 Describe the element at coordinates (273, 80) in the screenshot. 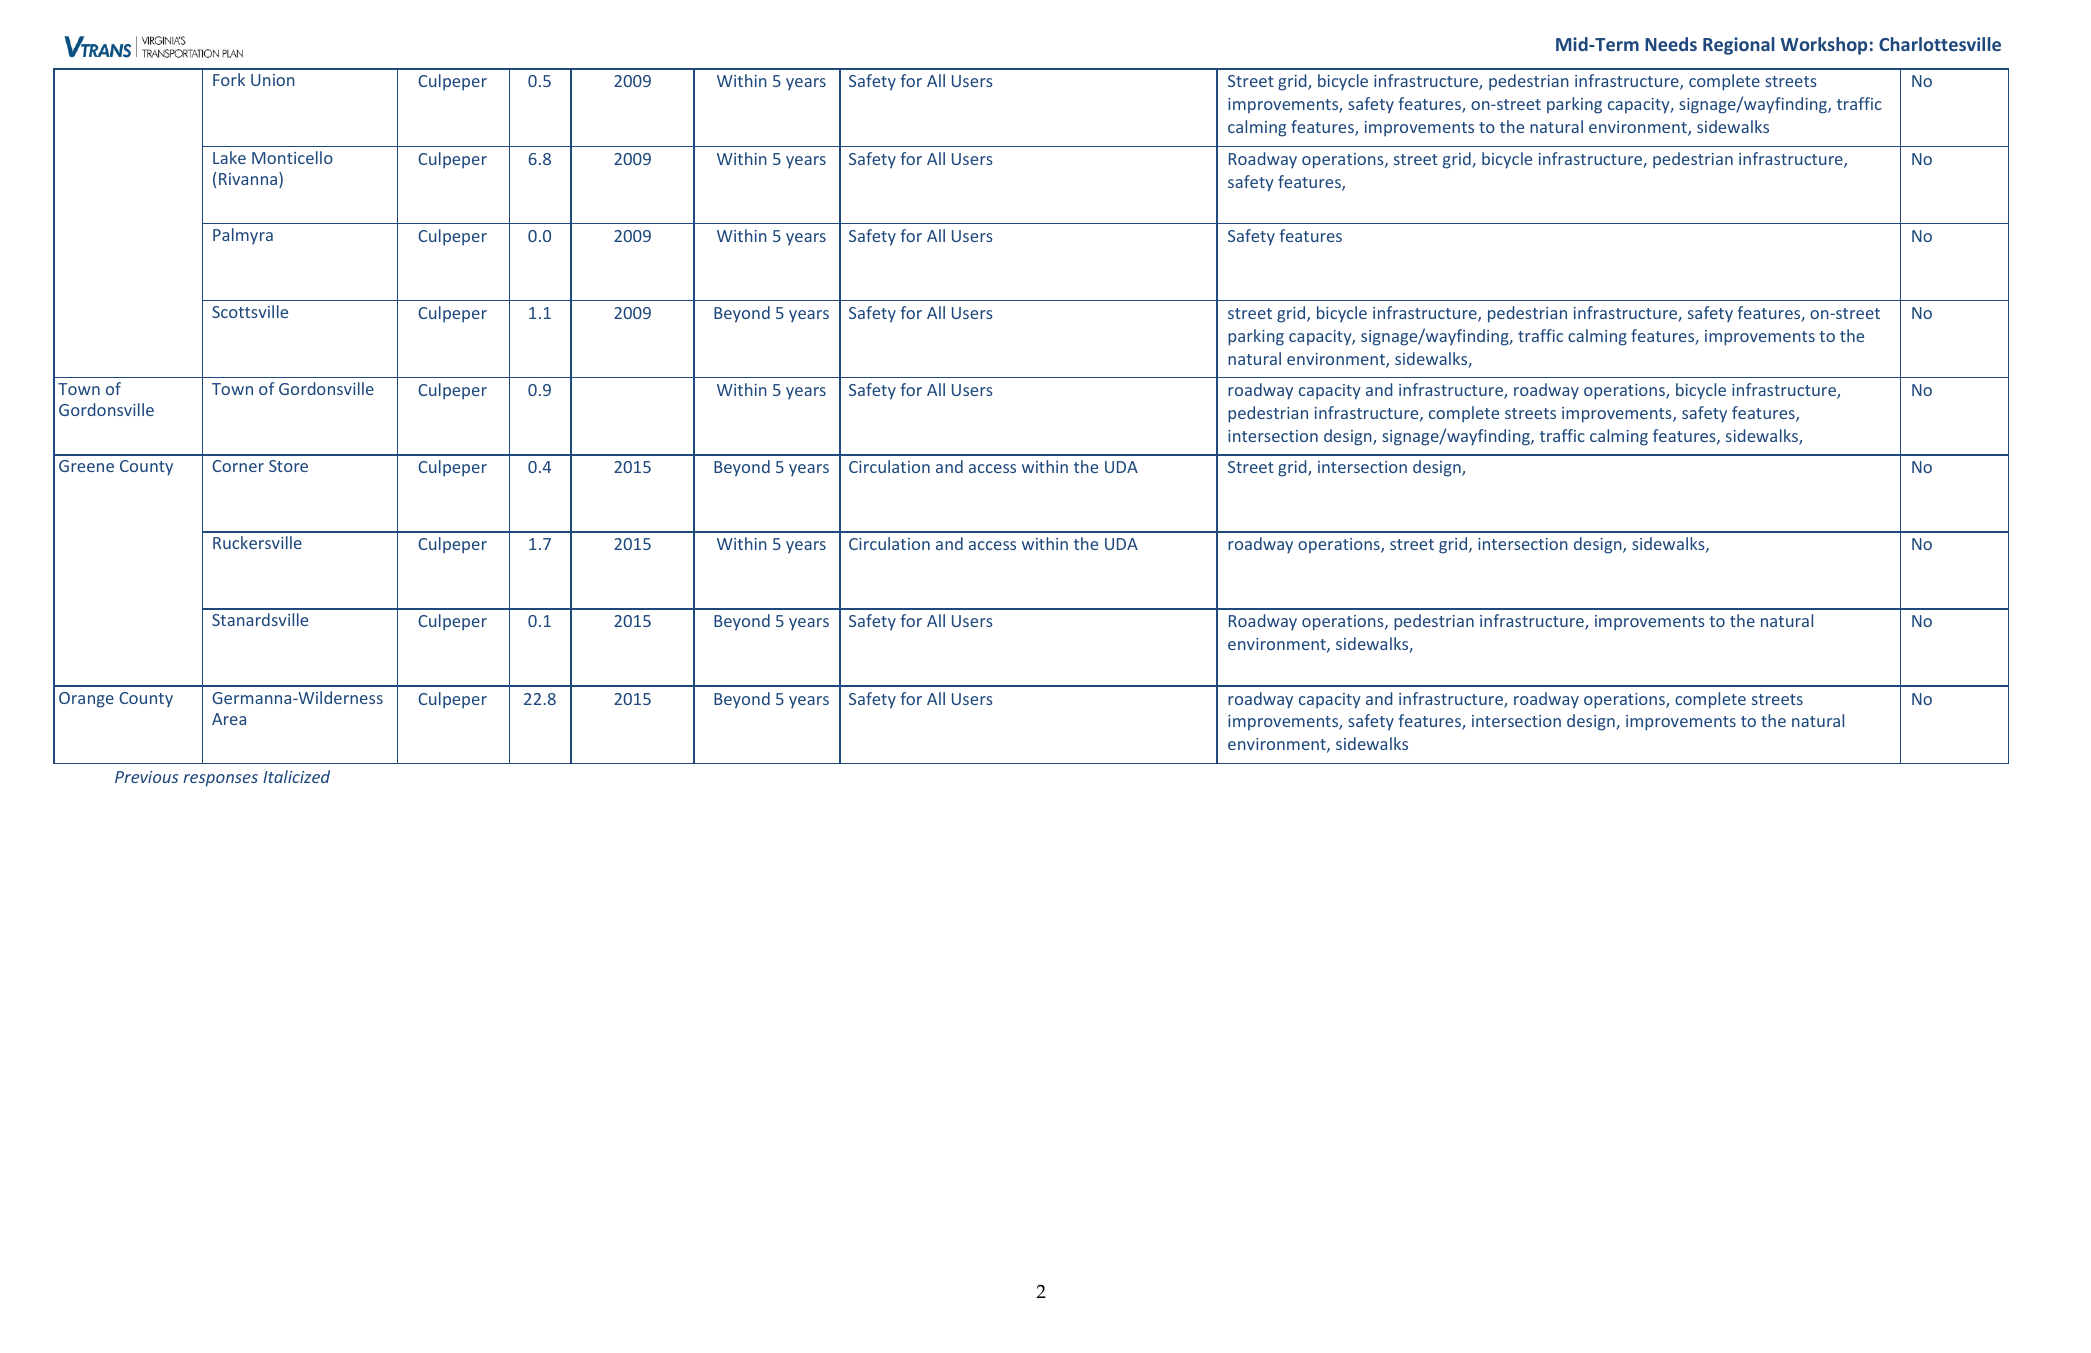

I see `Union` at that location.
